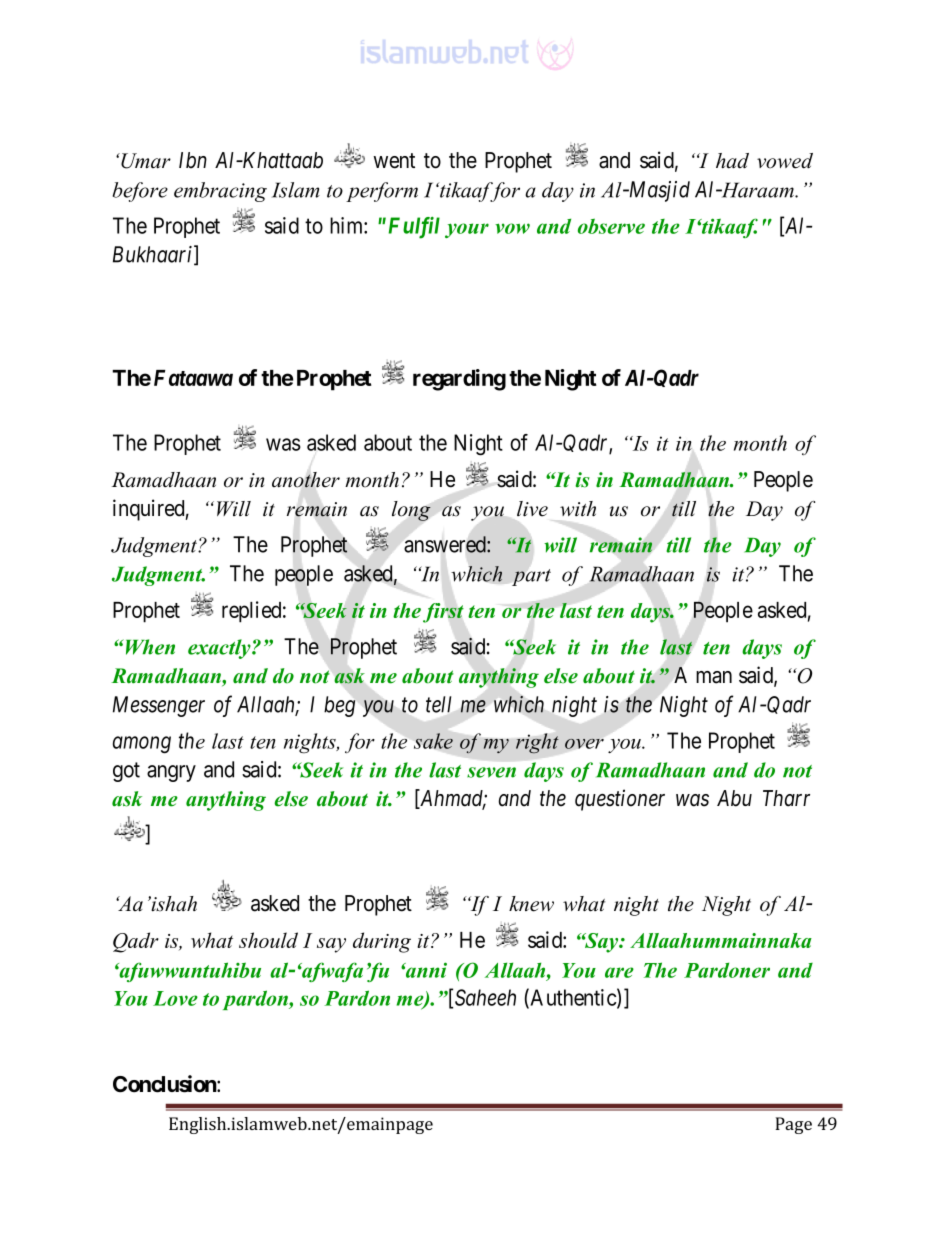 This screenshot has height=1233, width=952. Describe the element at coordinates (467, 230) in the screenshot. I see `your` at that location.
